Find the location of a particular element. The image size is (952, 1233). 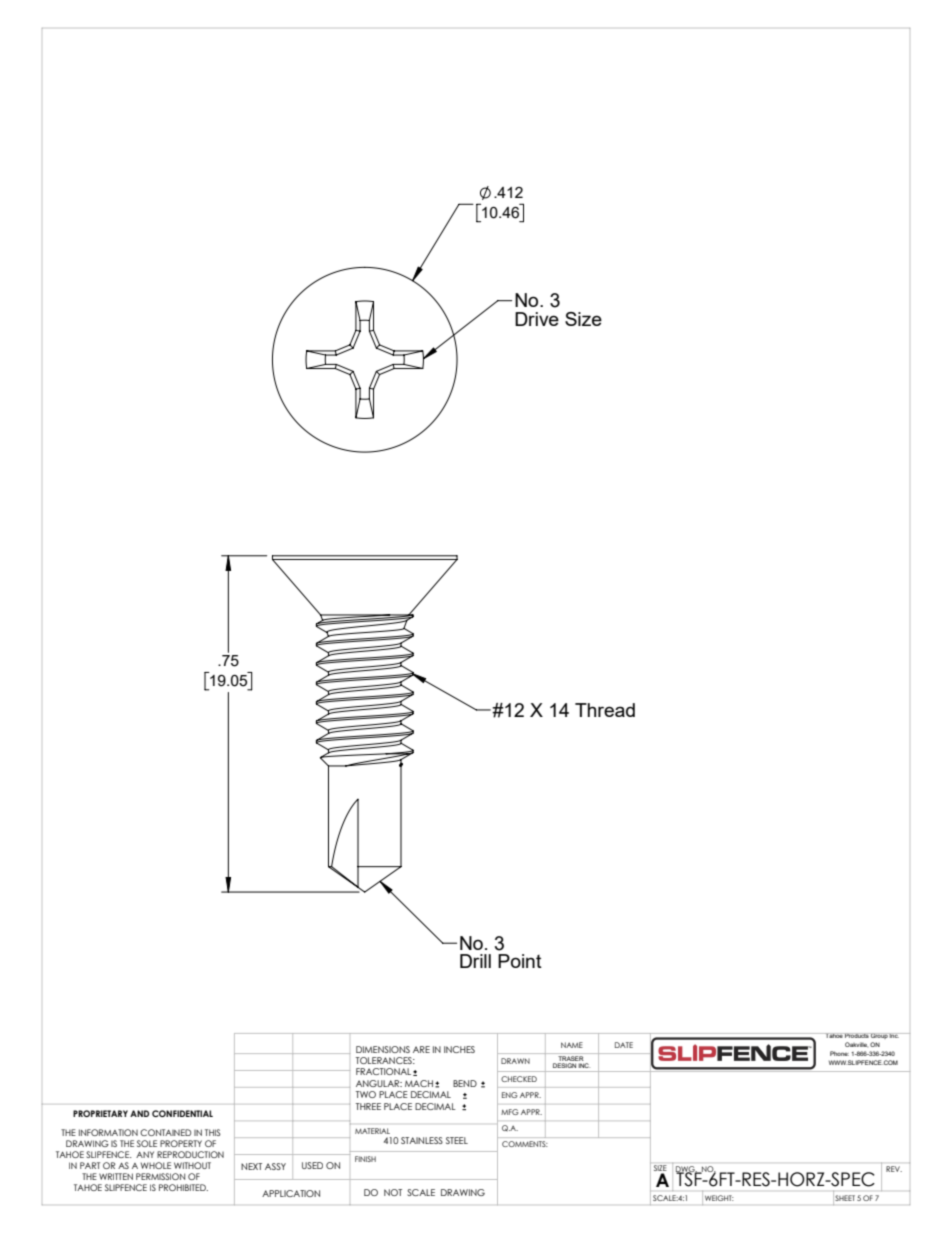

DRAWN is located at coordinates (515, 1061).
